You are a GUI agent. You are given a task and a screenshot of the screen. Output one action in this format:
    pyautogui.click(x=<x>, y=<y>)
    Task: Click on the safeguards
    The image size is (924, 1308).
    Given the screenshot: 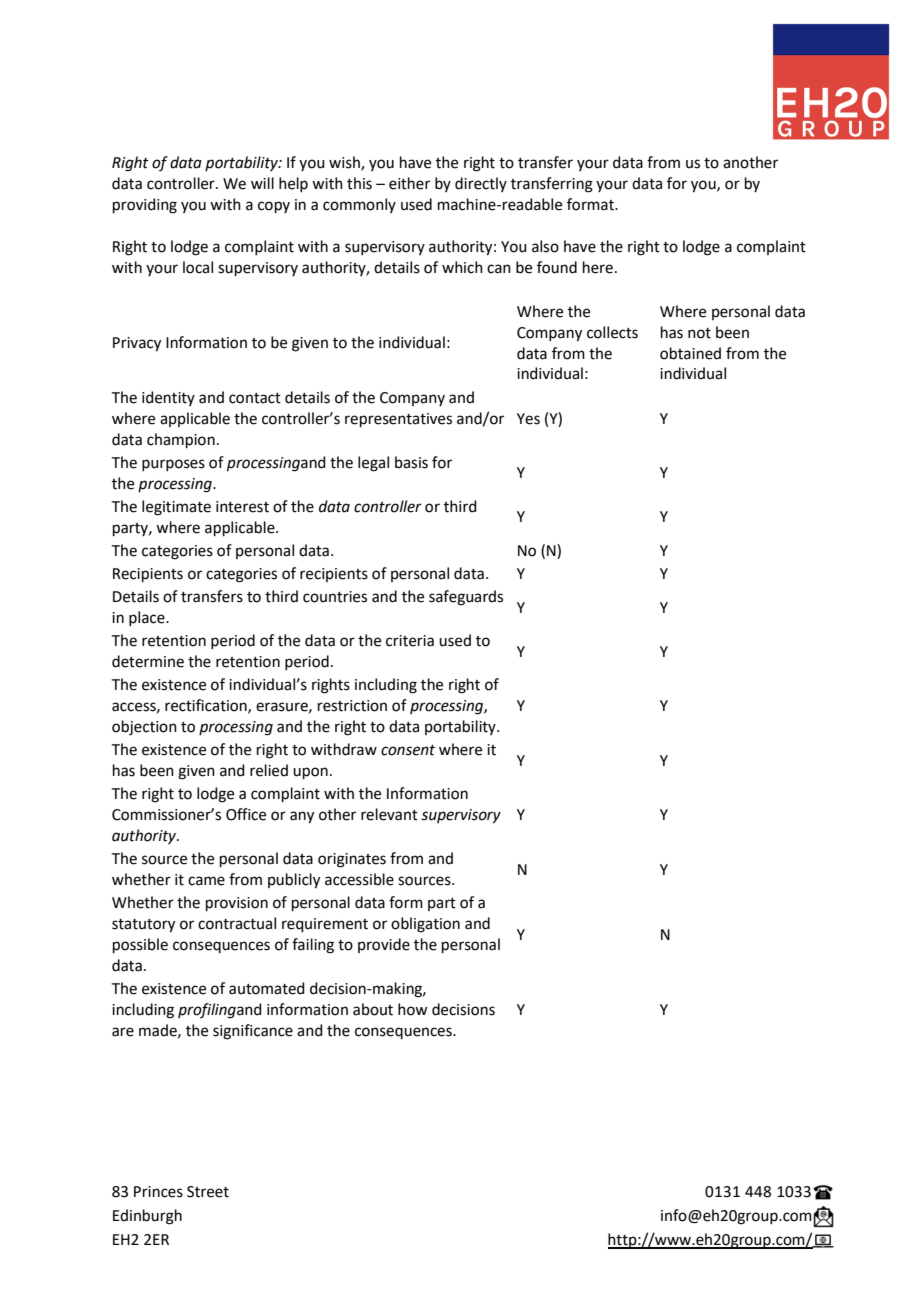 What is the action you would take?
    pyautogui.click(x=466, y=598)
